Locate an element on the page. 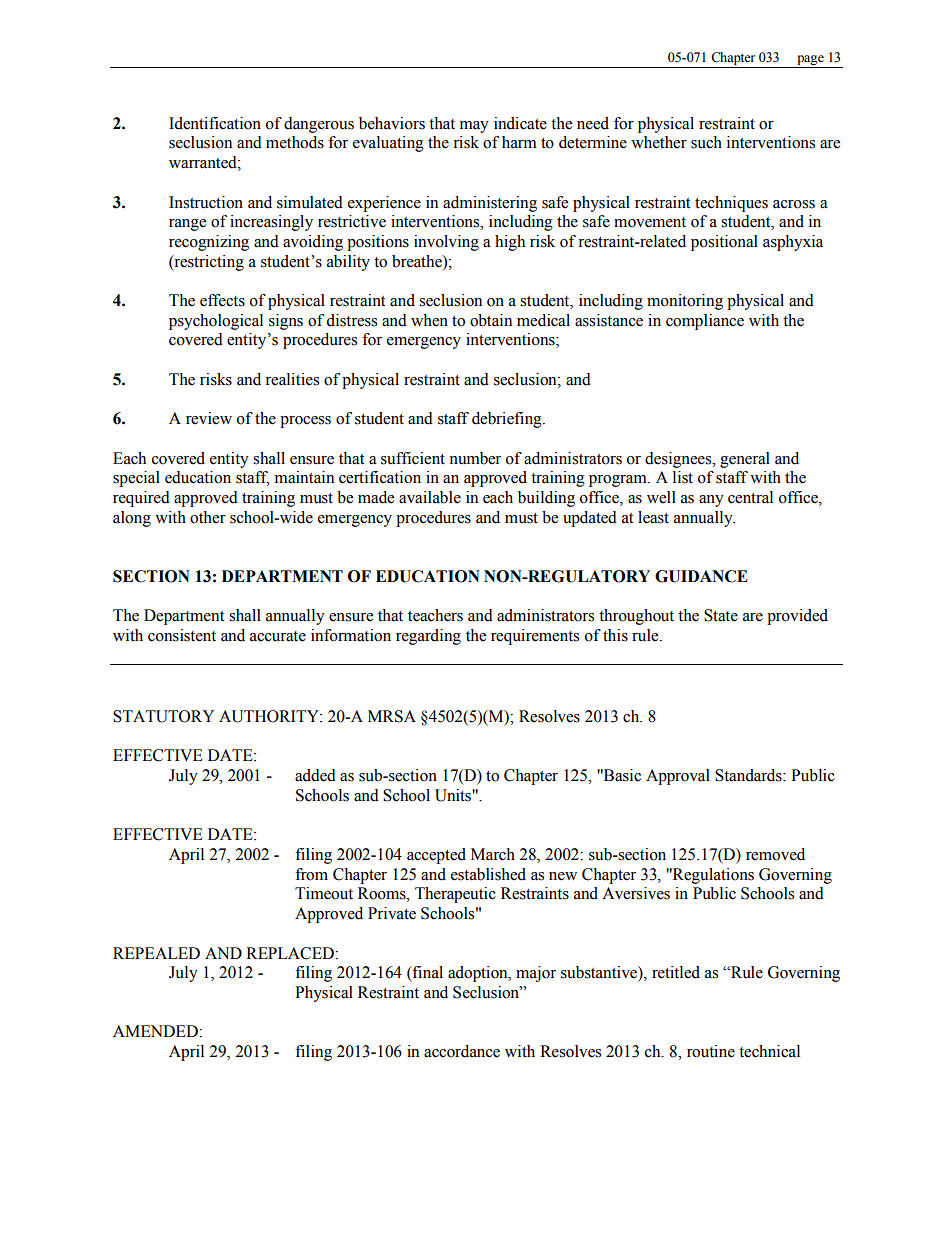  AMENDED is located at coordinates (156, 1031).
